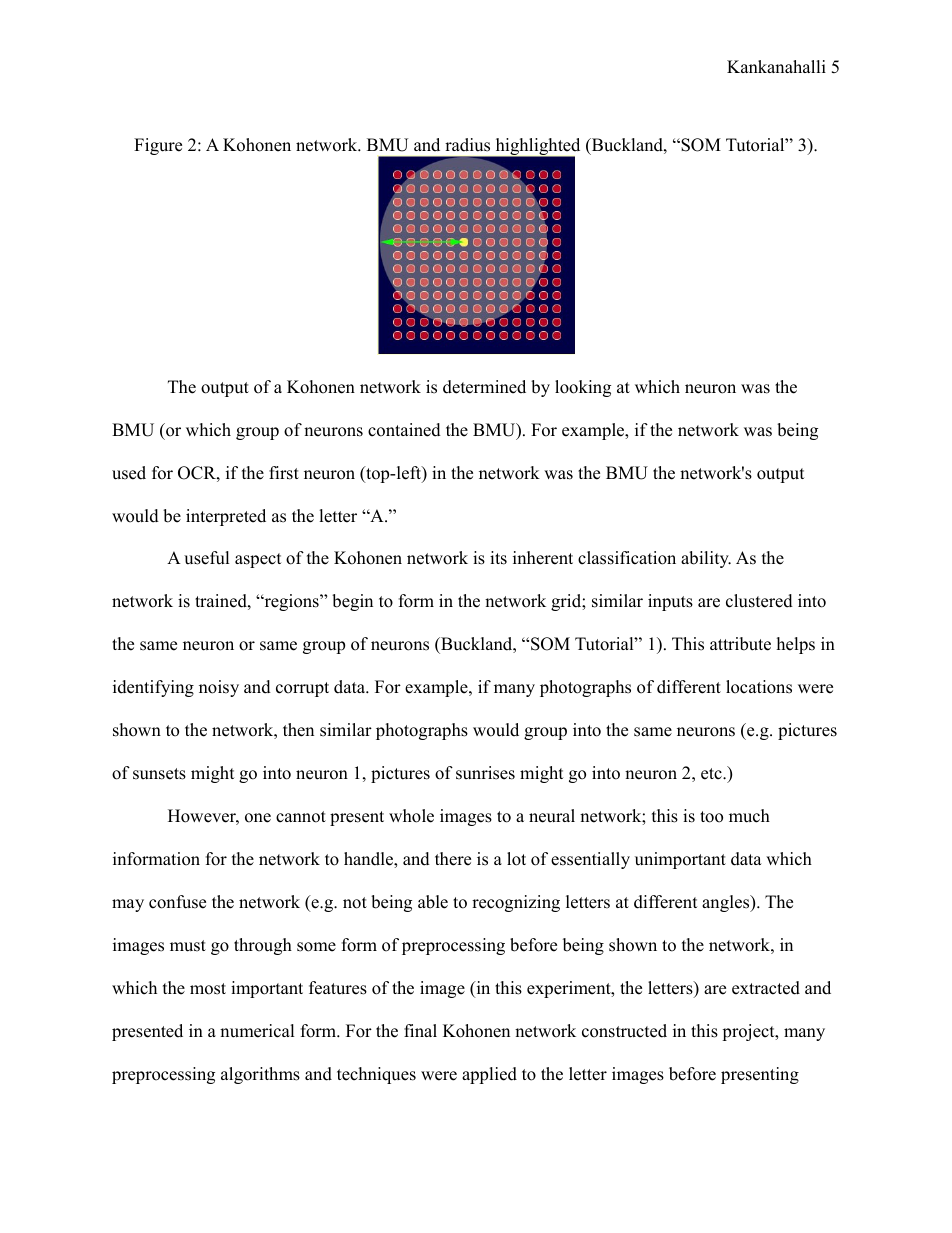 The image size is (952, 1233). I want to click on first, so click(284, 473).
